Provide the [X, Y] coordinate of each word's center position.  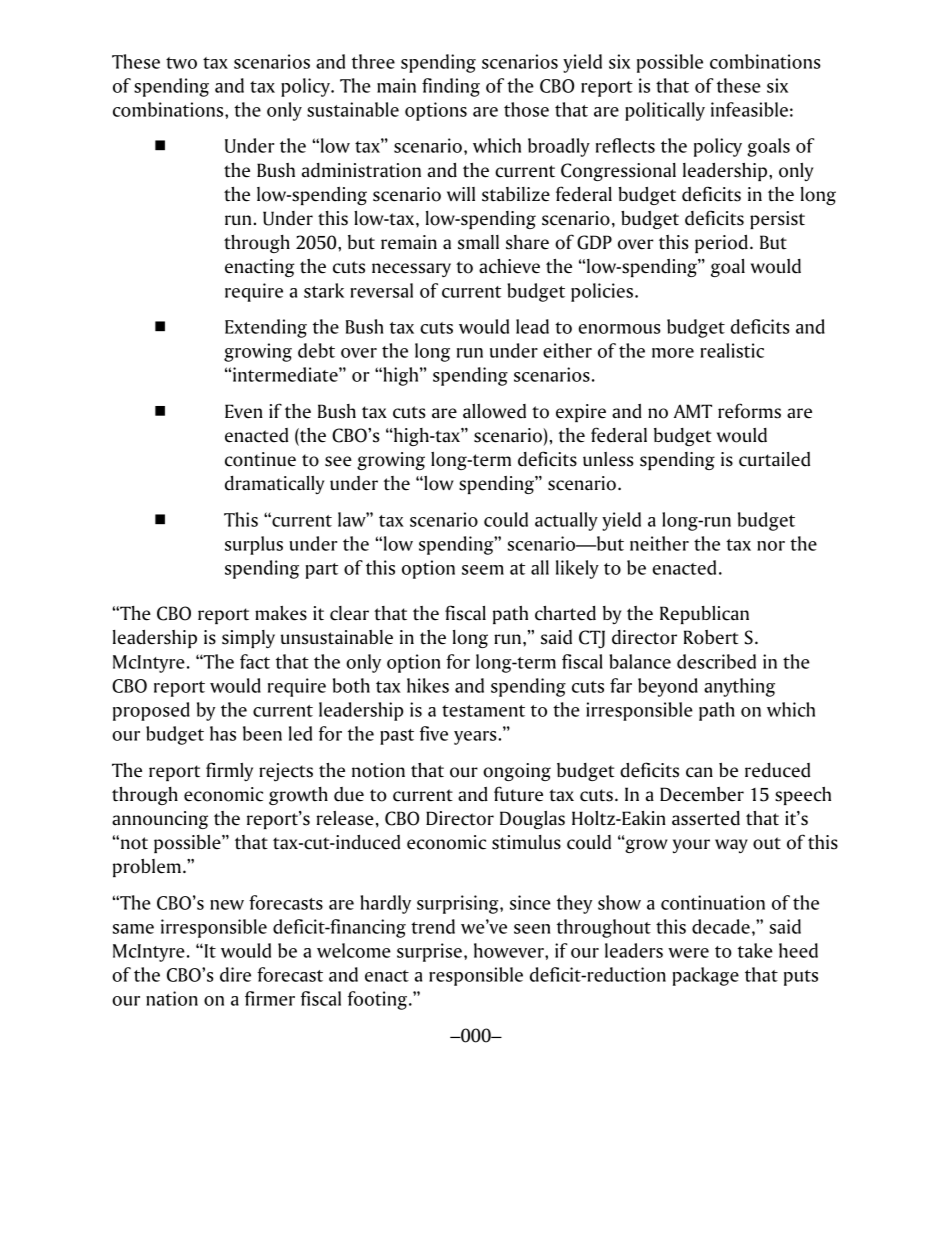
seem [483, 570]
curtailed [774, 459]
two [181, 63]
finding [451, 87]
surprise [429, 952]
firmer [270, 998]
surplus [254, 545]
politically [665, 111]
